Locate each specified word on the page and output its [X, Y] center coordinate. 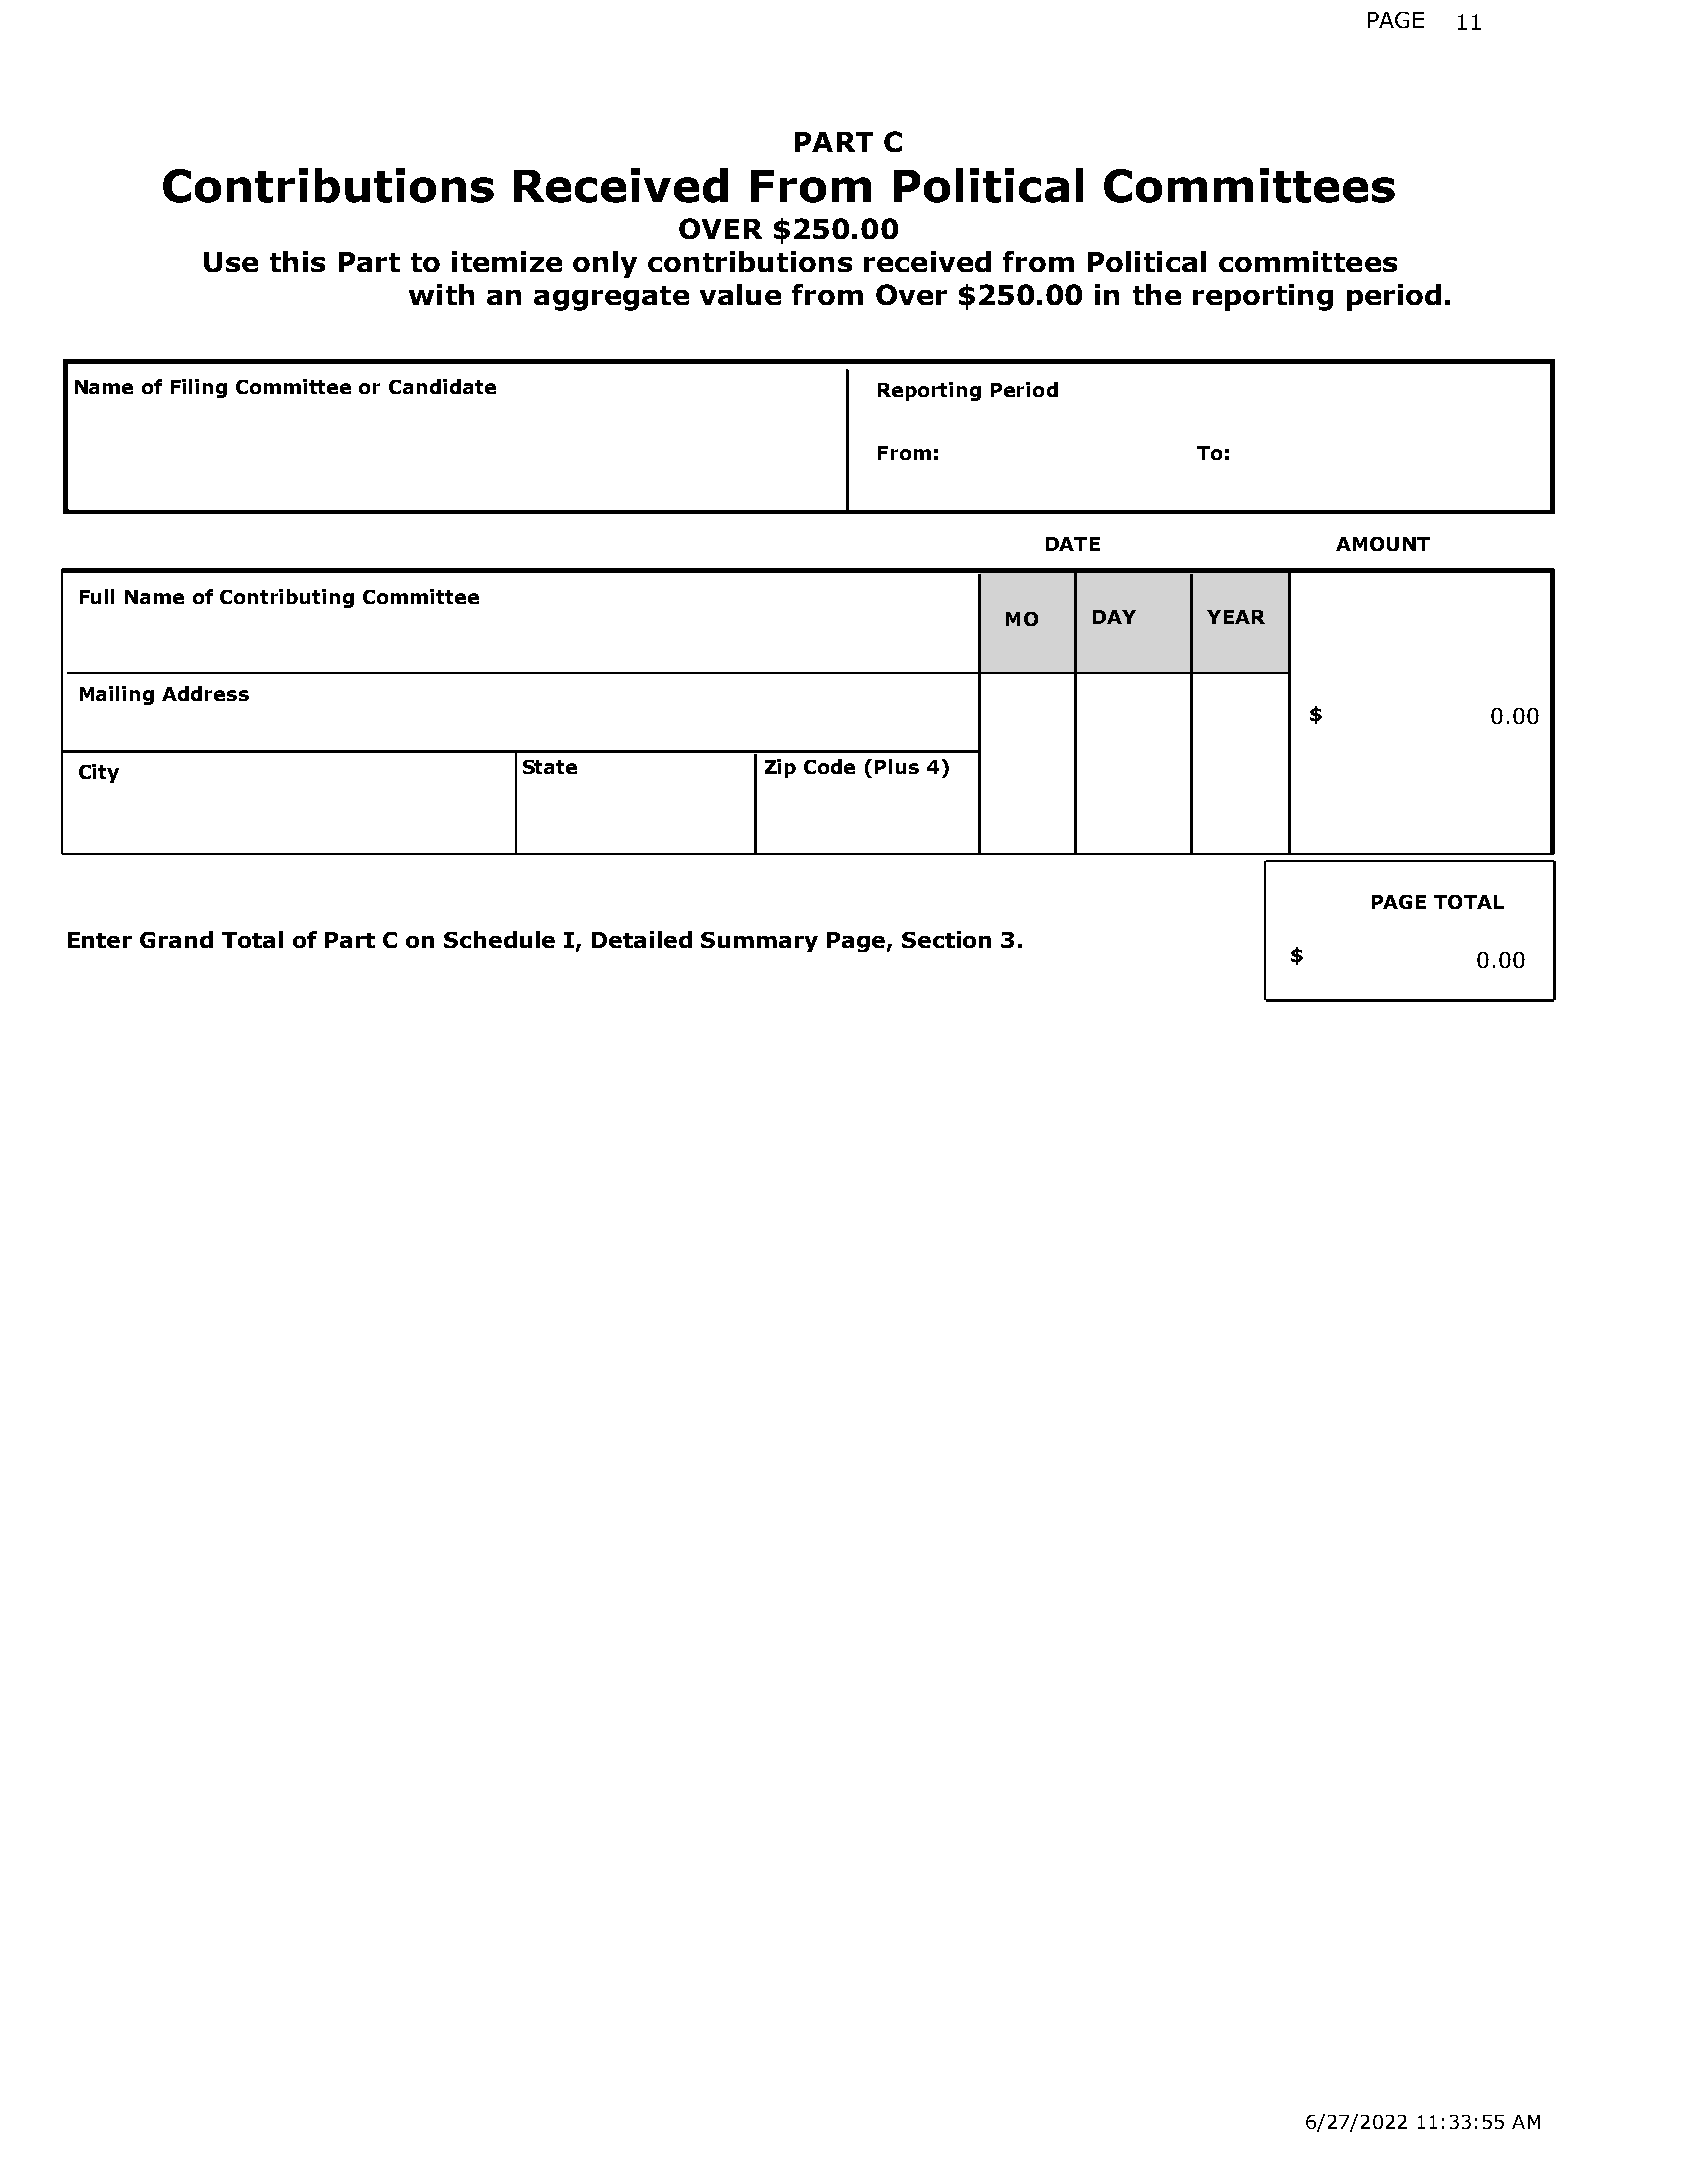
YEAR [1236, 617]
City [99, 773]
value [740, 294]
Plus [897, 766]
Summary [759, 942]
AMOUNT [1383, 544]
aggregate [611, 298]
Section [946, 939]
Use [231, 262]
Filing [199, 388]
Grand [176, 939]
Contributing [287, 598]
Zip [780, 768]
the [1157, 294]
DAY [1114, 617]
